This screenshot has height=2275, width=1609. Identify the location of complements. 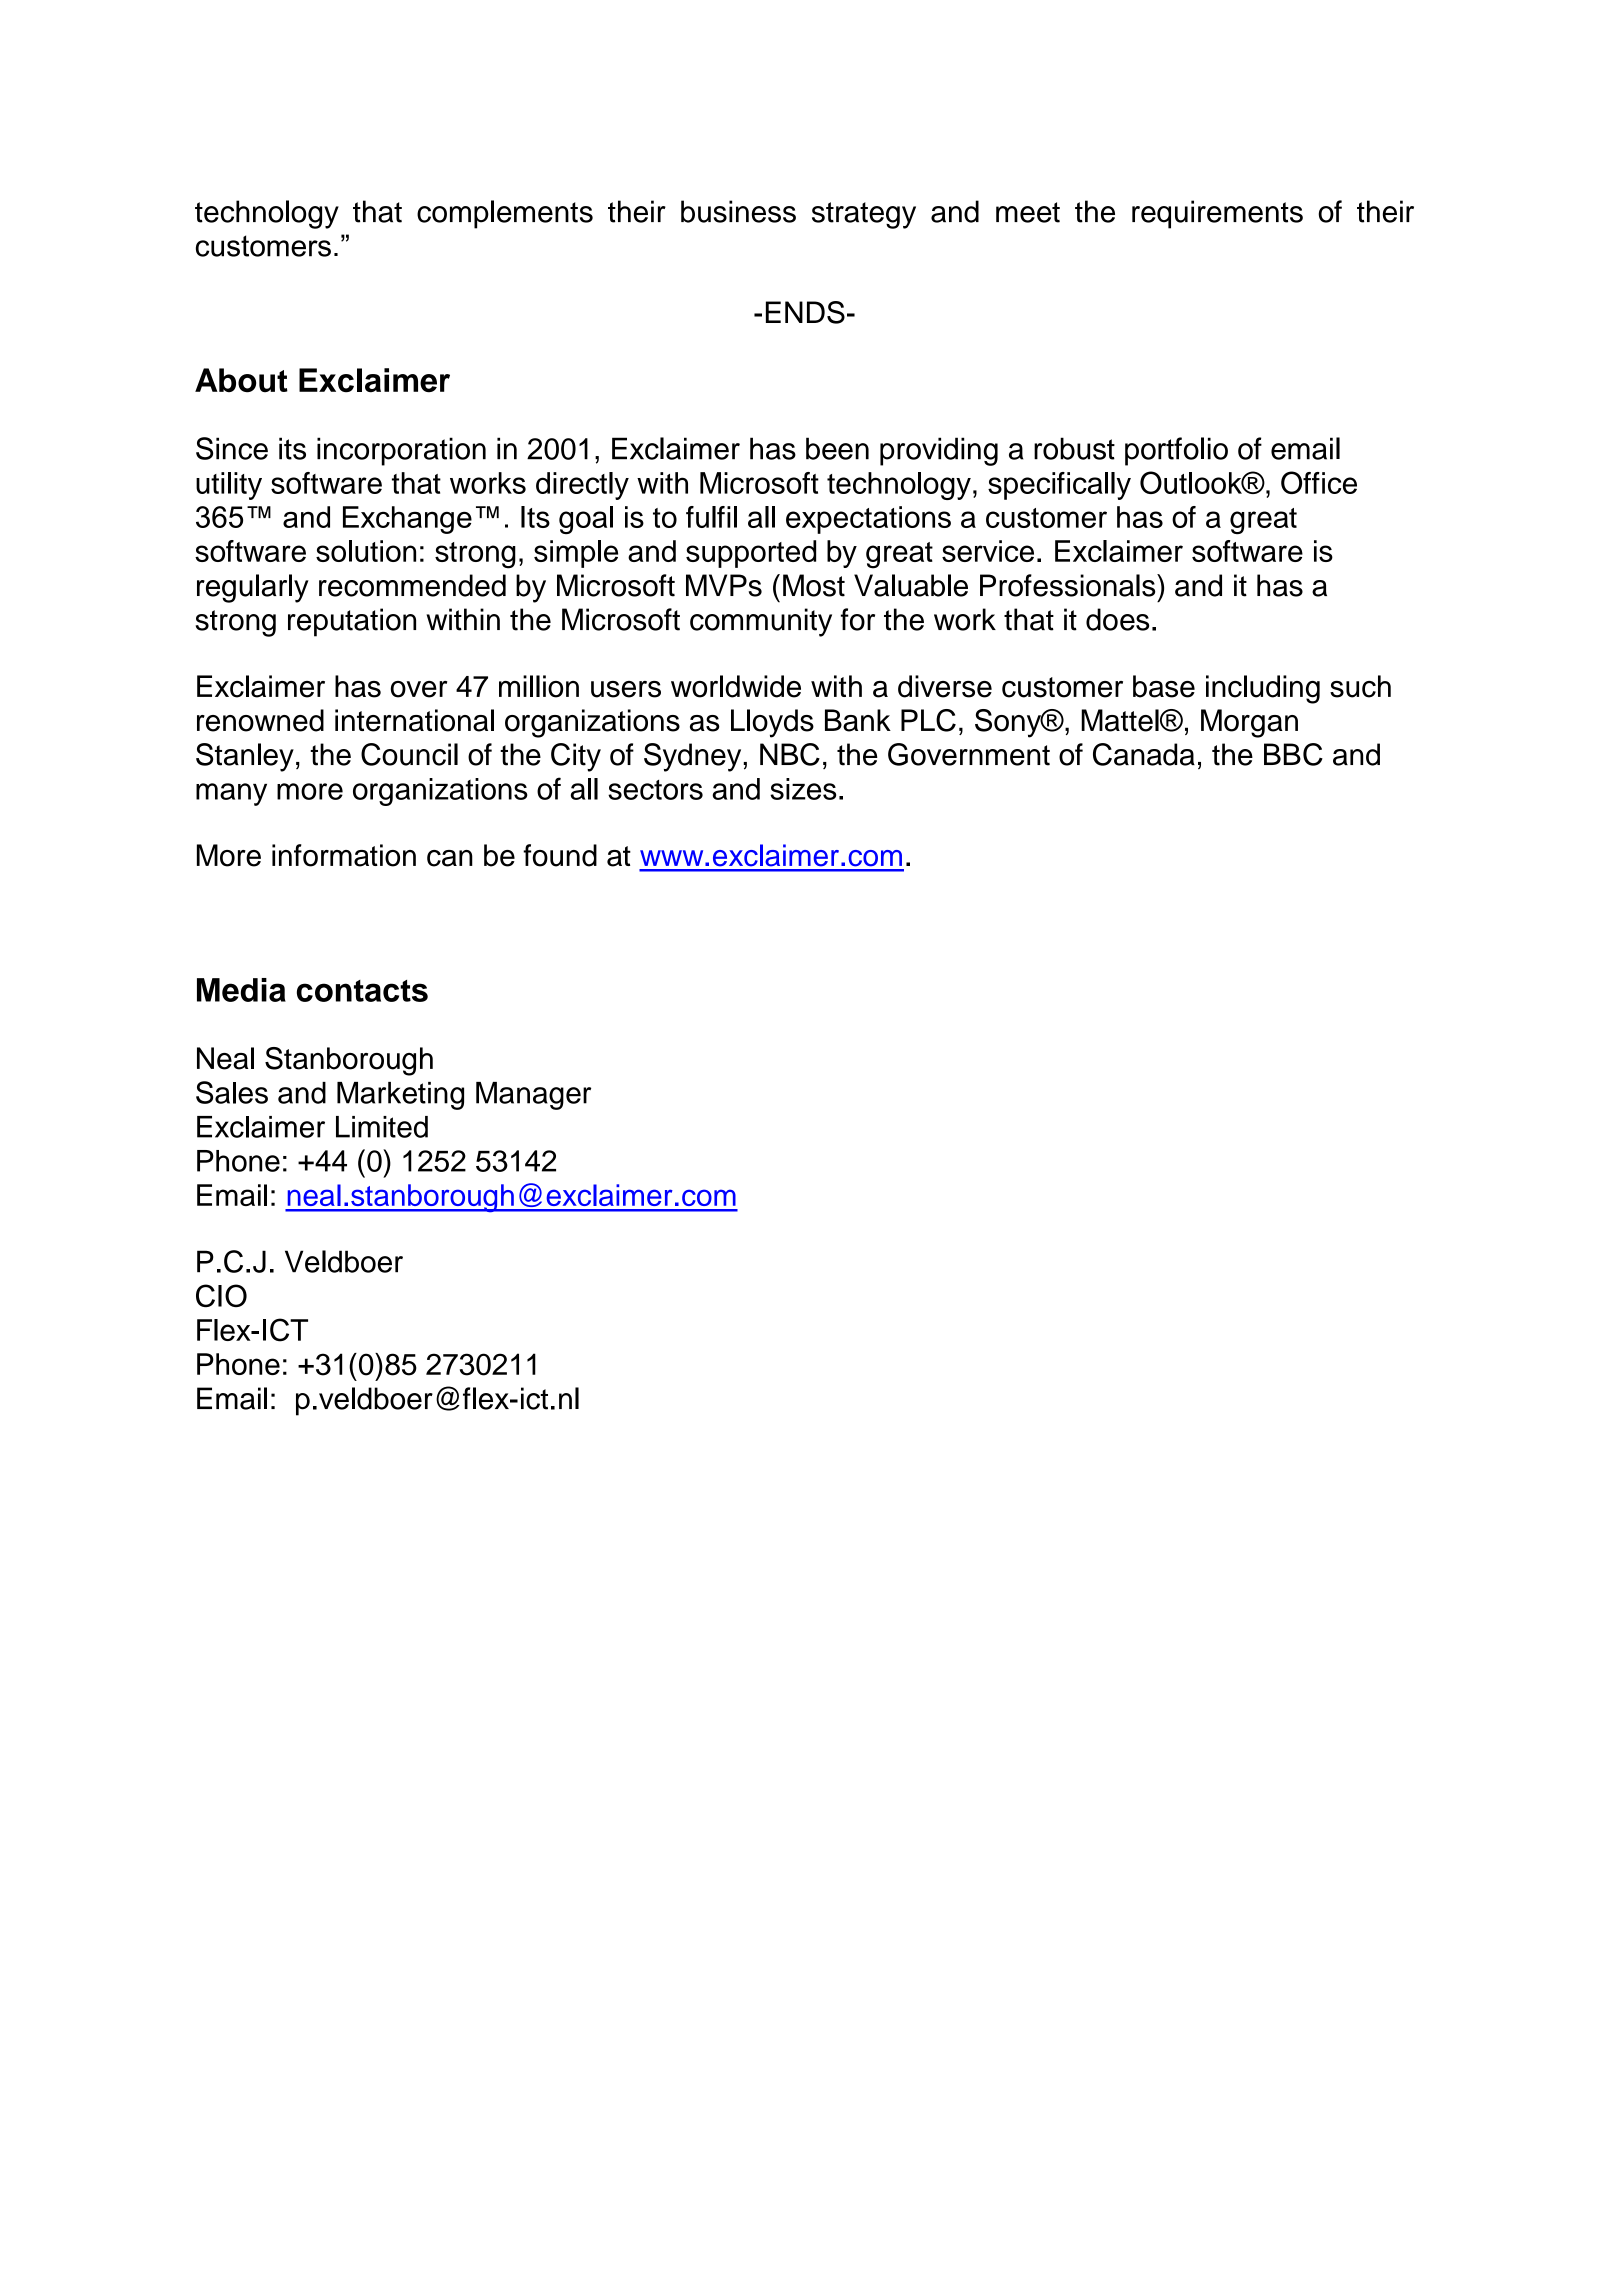
(505, 214).
